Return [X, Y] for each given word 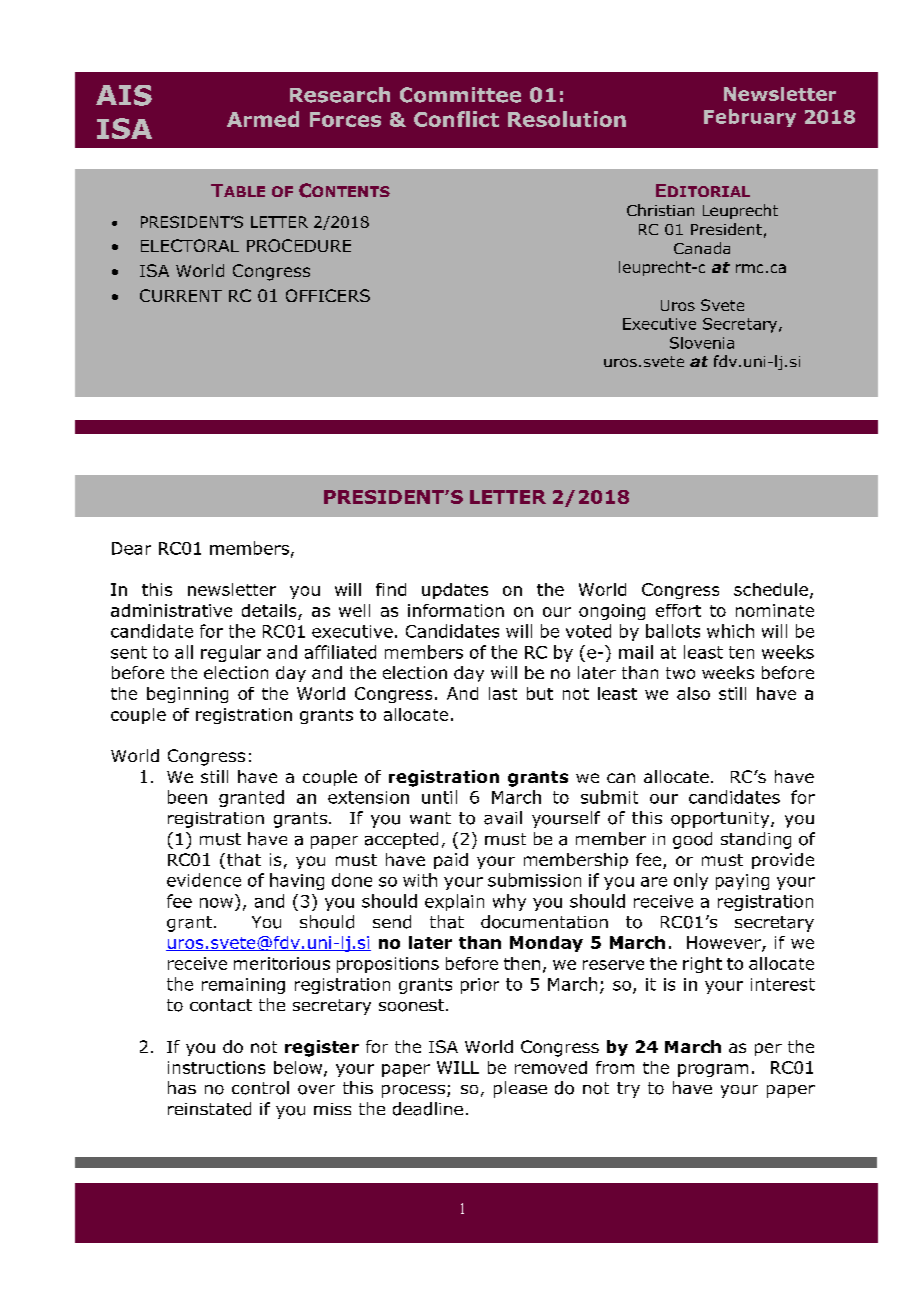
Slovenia [702, 343]
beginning [187, 695]
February [750, 118]
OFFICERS [328, 295]
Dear [131, 548]
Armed [263, 119]
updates [455, 591]
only [691, 881]
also [693, 693]
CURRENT [181, 295]
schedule [771, 589]
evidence [204, 880]
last [503, 693]
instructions [216, 1067]
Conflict [456, 119]
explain [454, 902]
